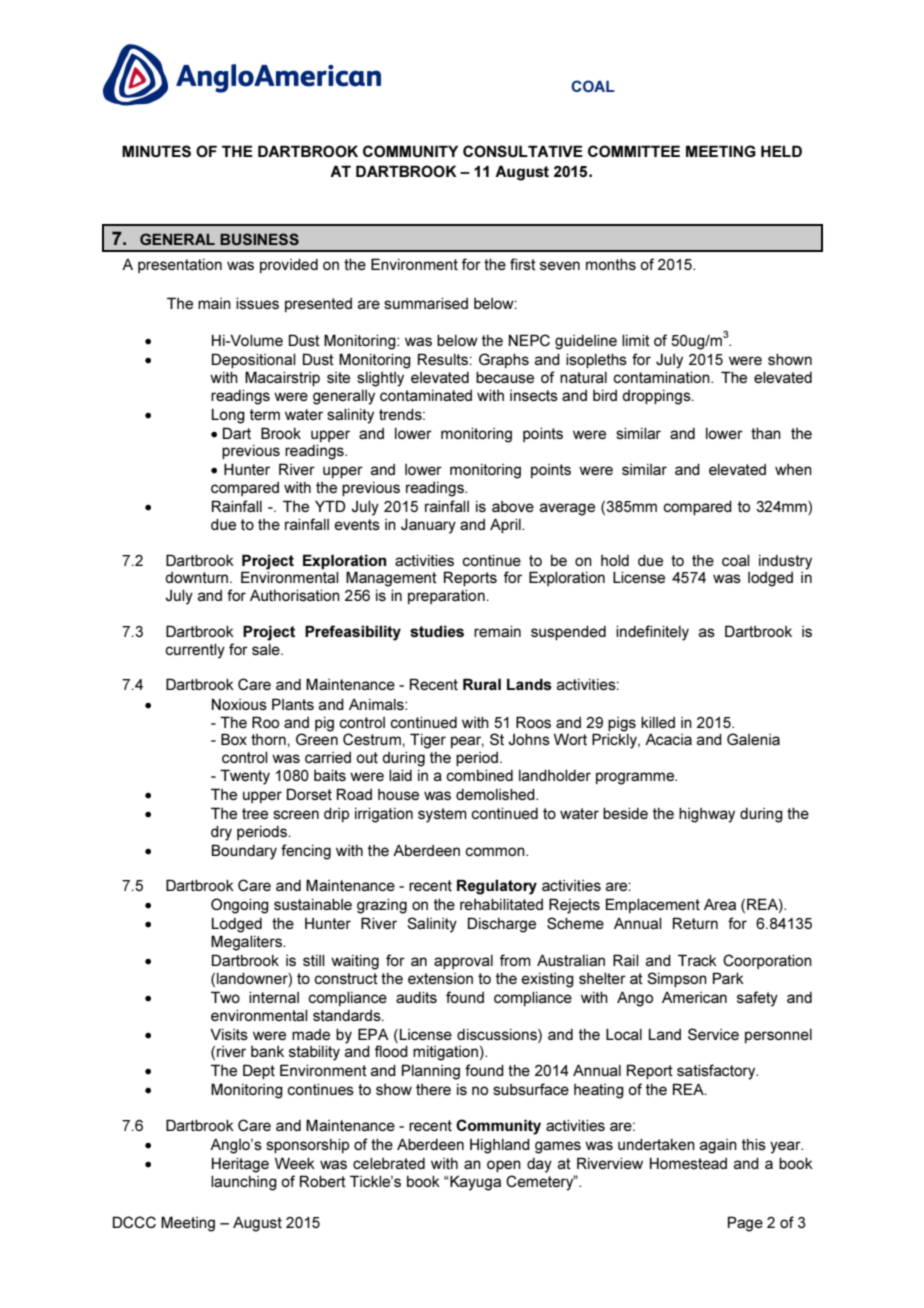 The image size is (924, 1308). Describe the element at coordinates (240, 906) in the screenshot. I see `Ongoing` at that location.
